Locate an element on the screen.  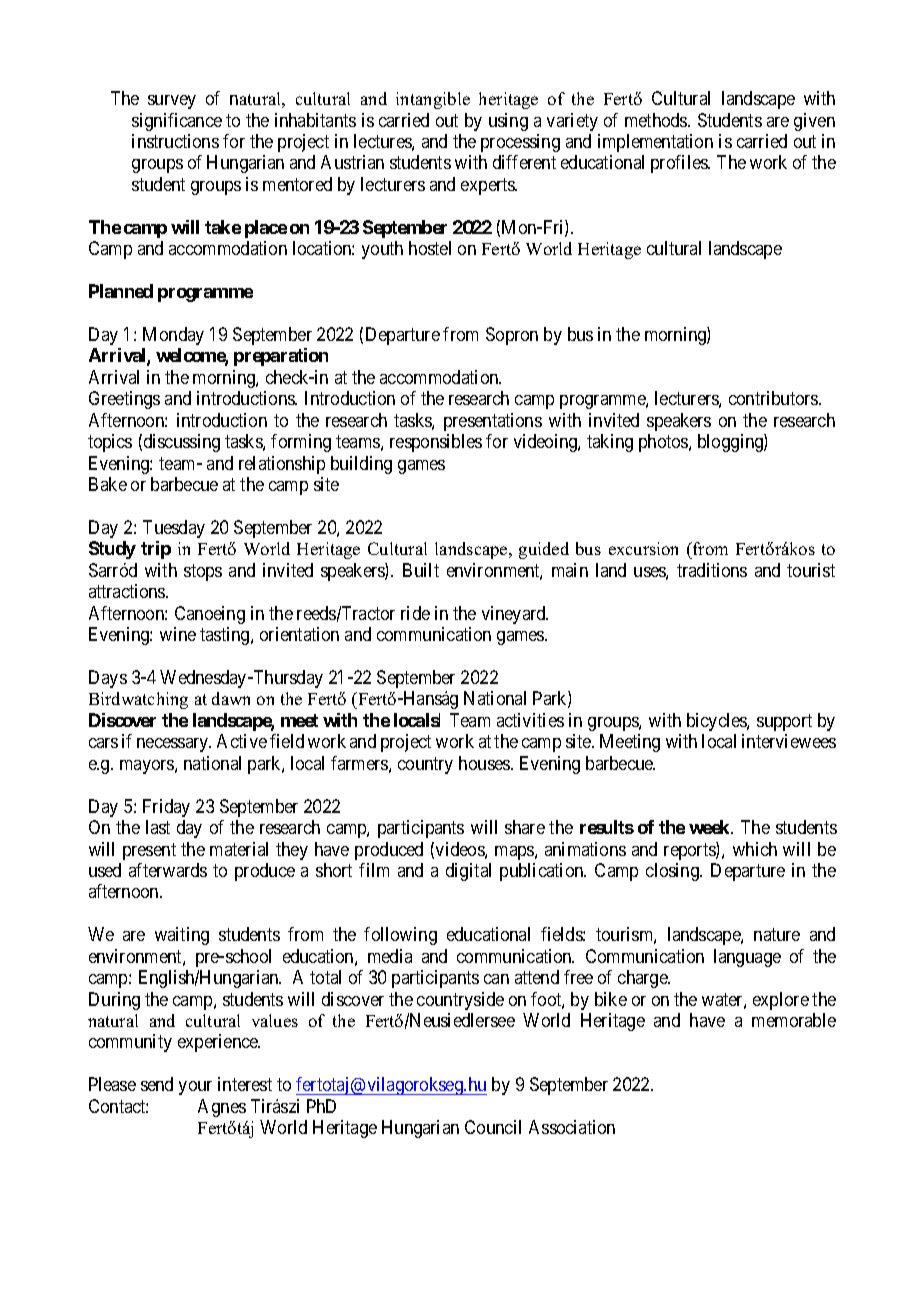
Canoeing is located at coordinates (210, 615).
